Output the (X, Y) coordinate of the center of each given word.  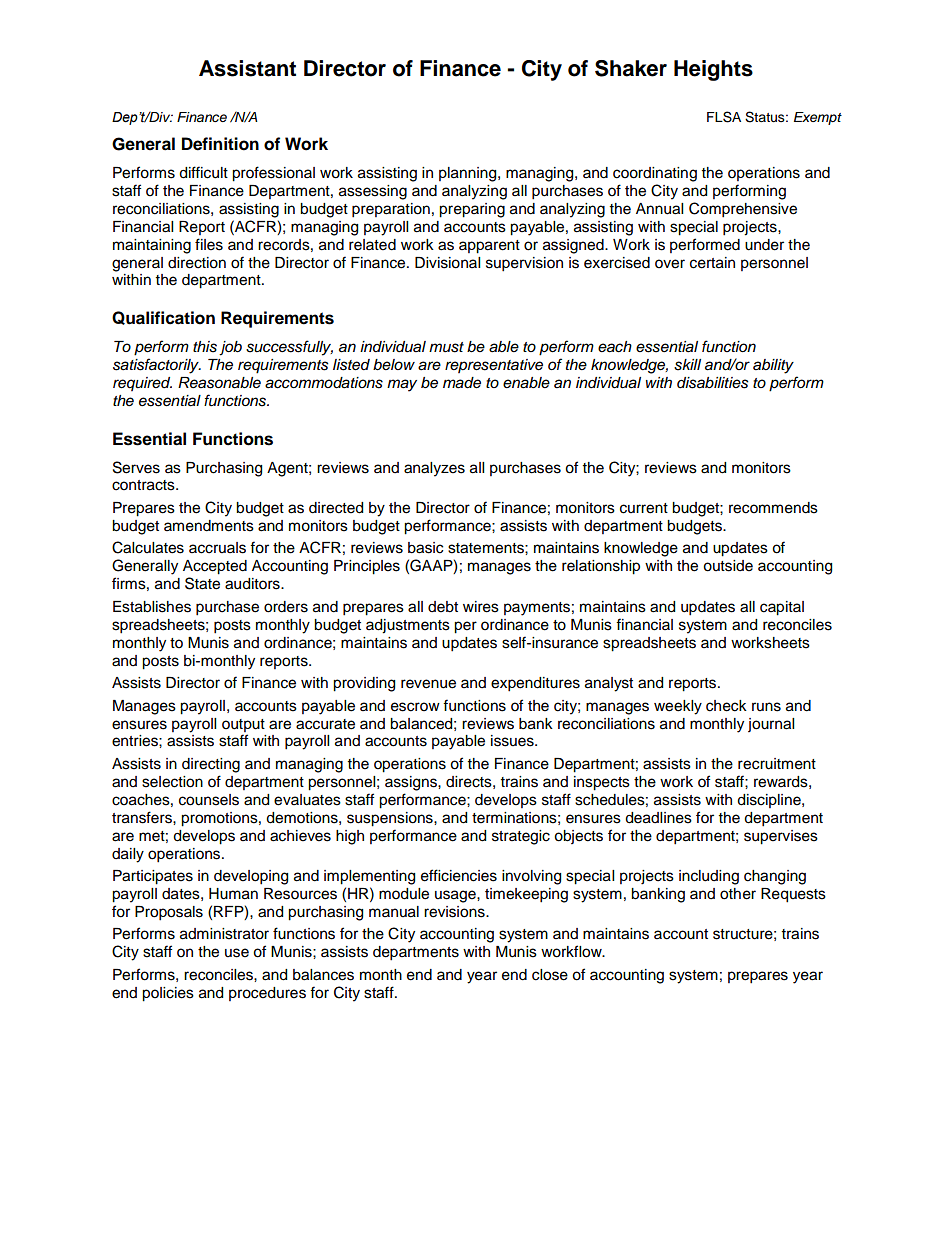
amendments (209, 526)
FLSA (724, 117)
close (550, 975)
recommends (773, 508)
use (237, 953)
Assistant (247, 68)
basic (425, 548)
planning (469, 174)
